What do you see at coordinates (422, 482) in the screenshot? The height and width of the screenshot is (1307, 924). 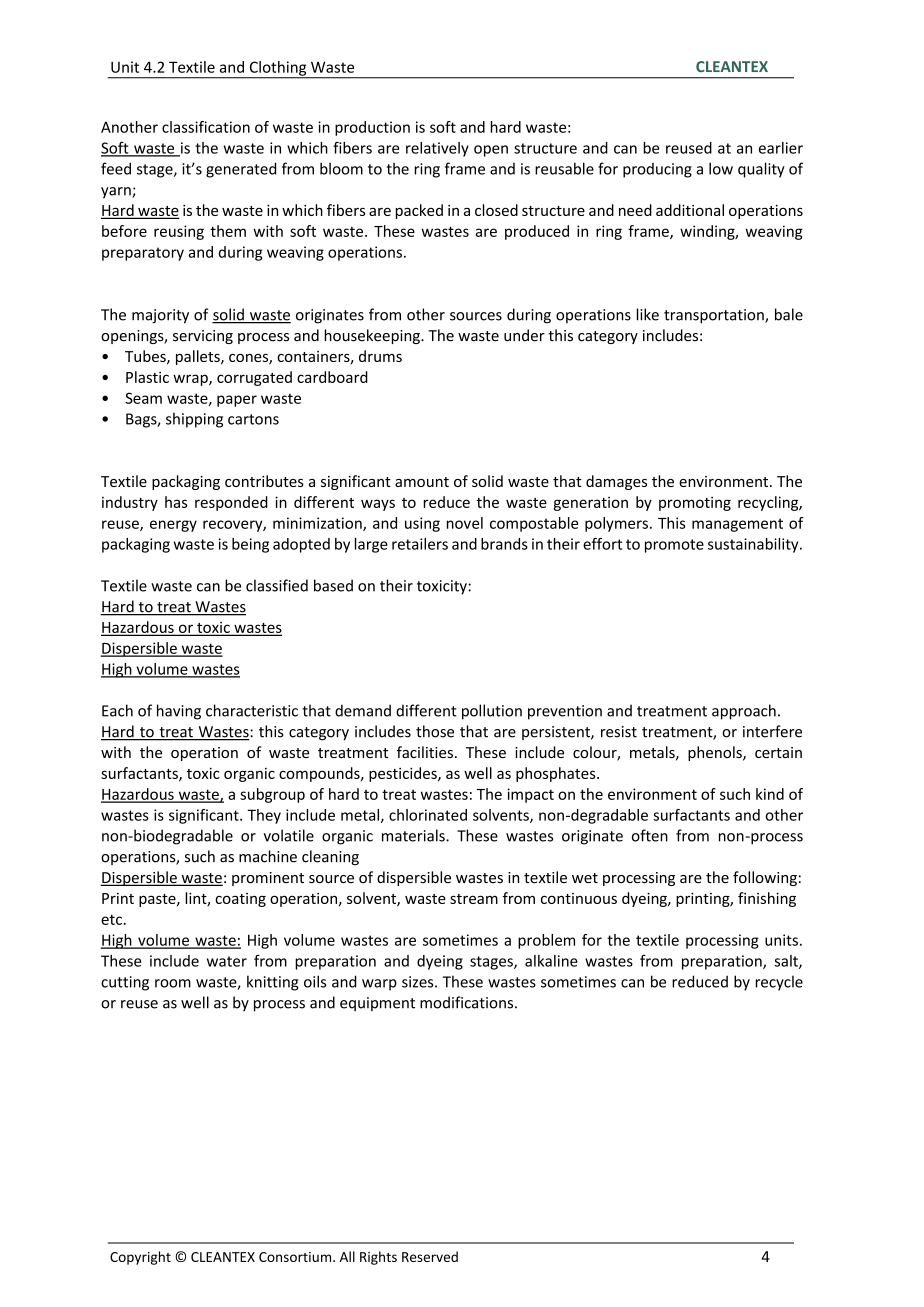 I see `amount` at bounding box center [422, 482].
